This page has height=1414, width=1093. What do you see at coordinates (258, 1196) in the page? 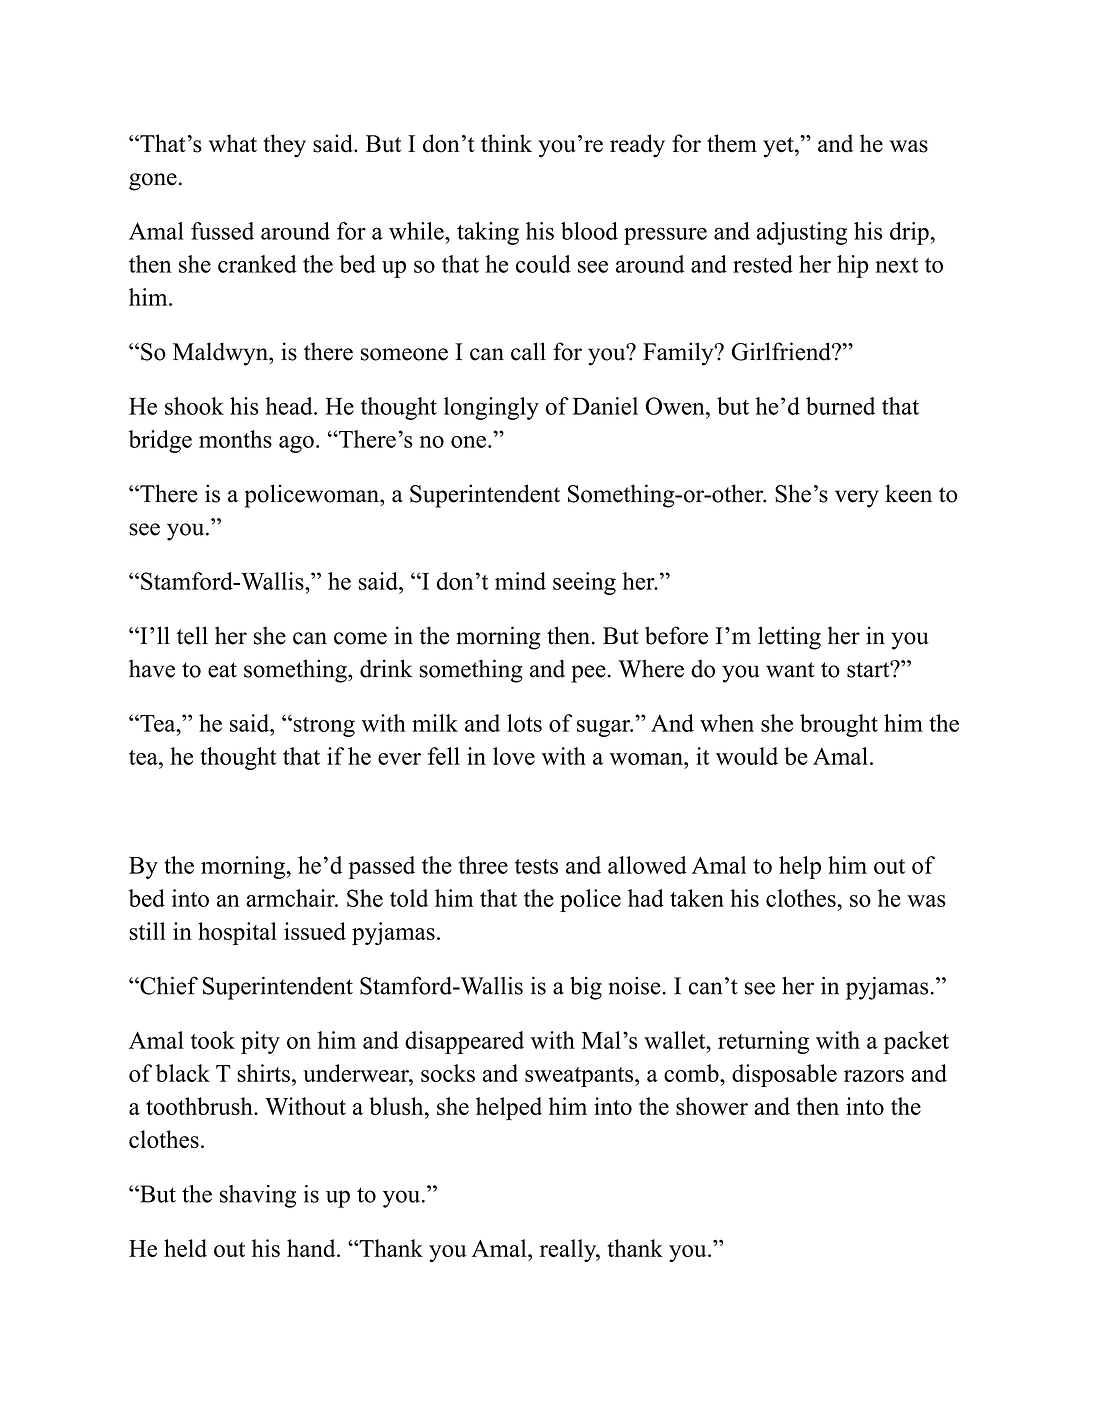
I see `shaving` at bounding box center [258, 1196].
